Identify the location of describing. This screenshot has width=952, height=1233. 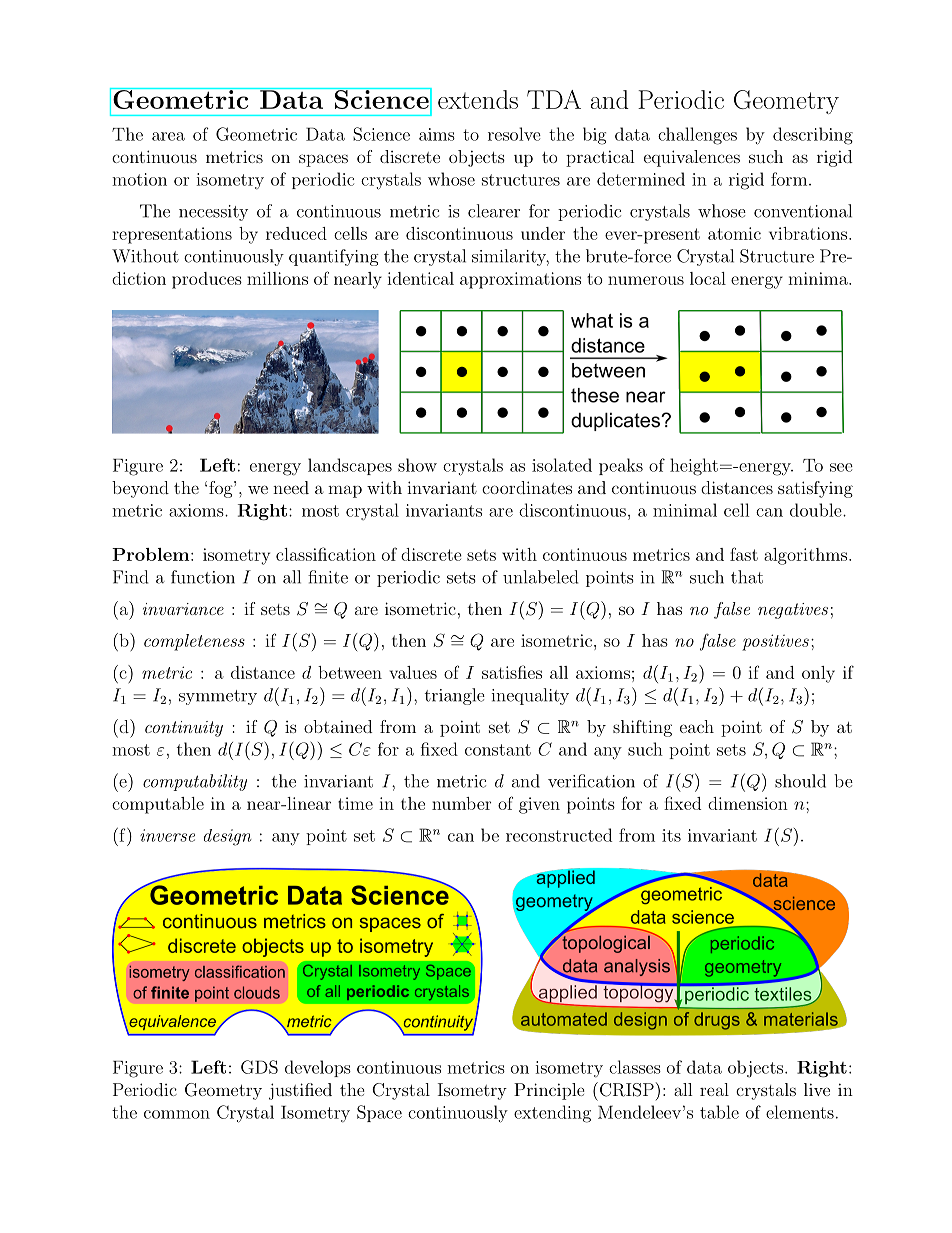
(813, 136).
